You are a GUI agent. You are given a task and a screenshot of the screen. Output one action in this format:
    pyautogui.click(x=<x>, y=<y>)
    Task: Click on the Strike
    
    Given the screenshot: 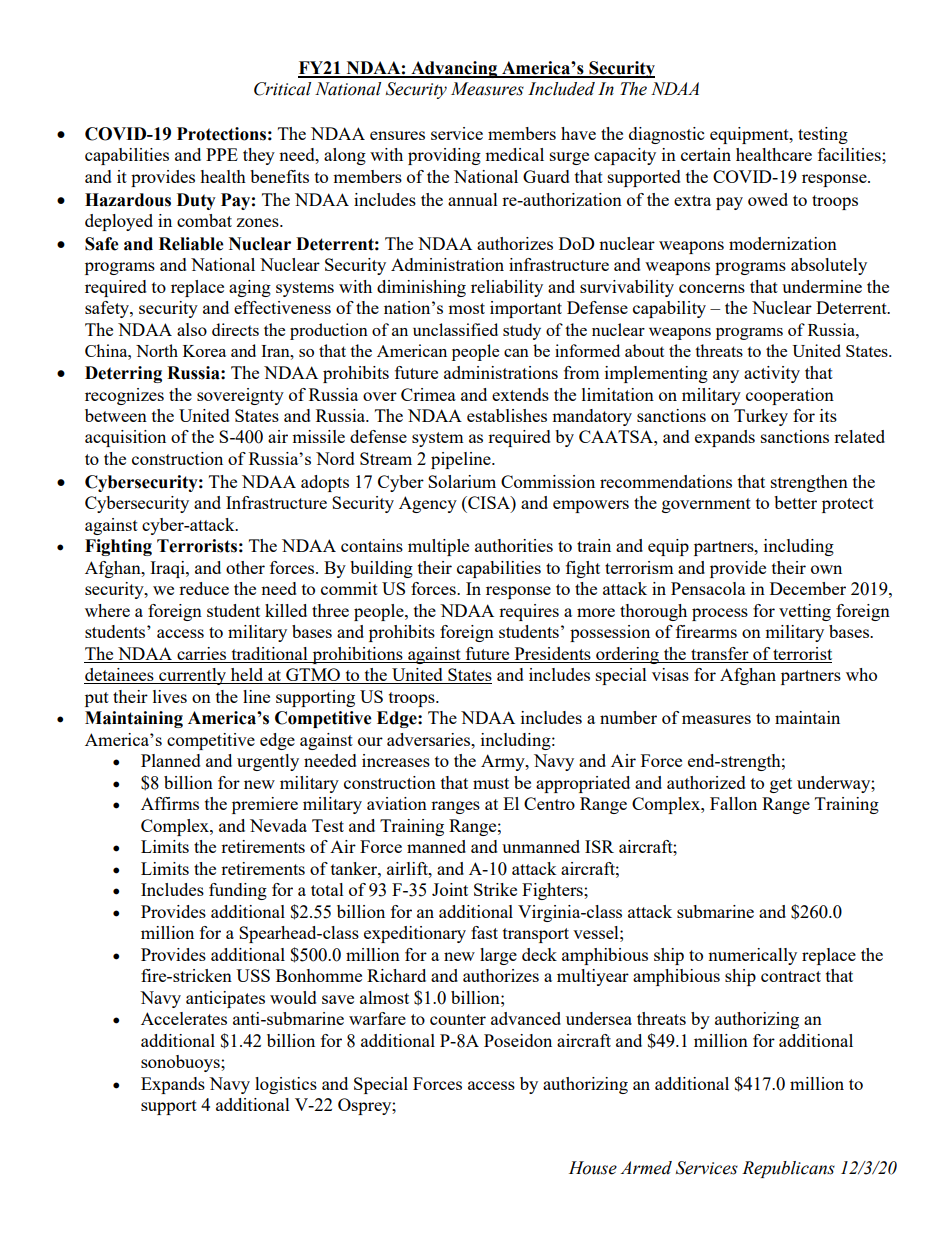 What is the action you would take?
    pyautogui.click(x=495, y=889)
